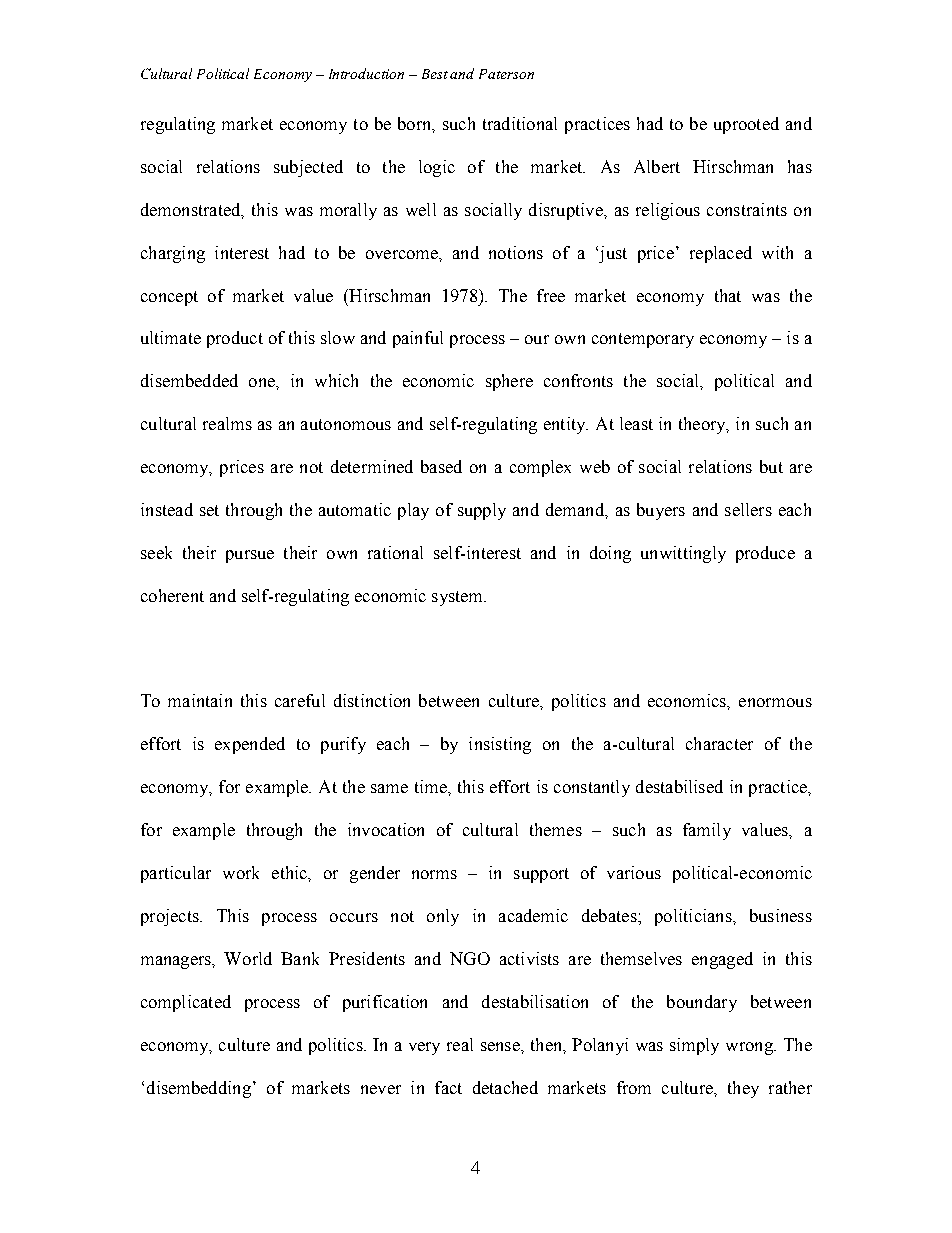 Image resolution: width=952 pixels, height=1233 pixels. I want to click on pursue, so click(250, 556).
